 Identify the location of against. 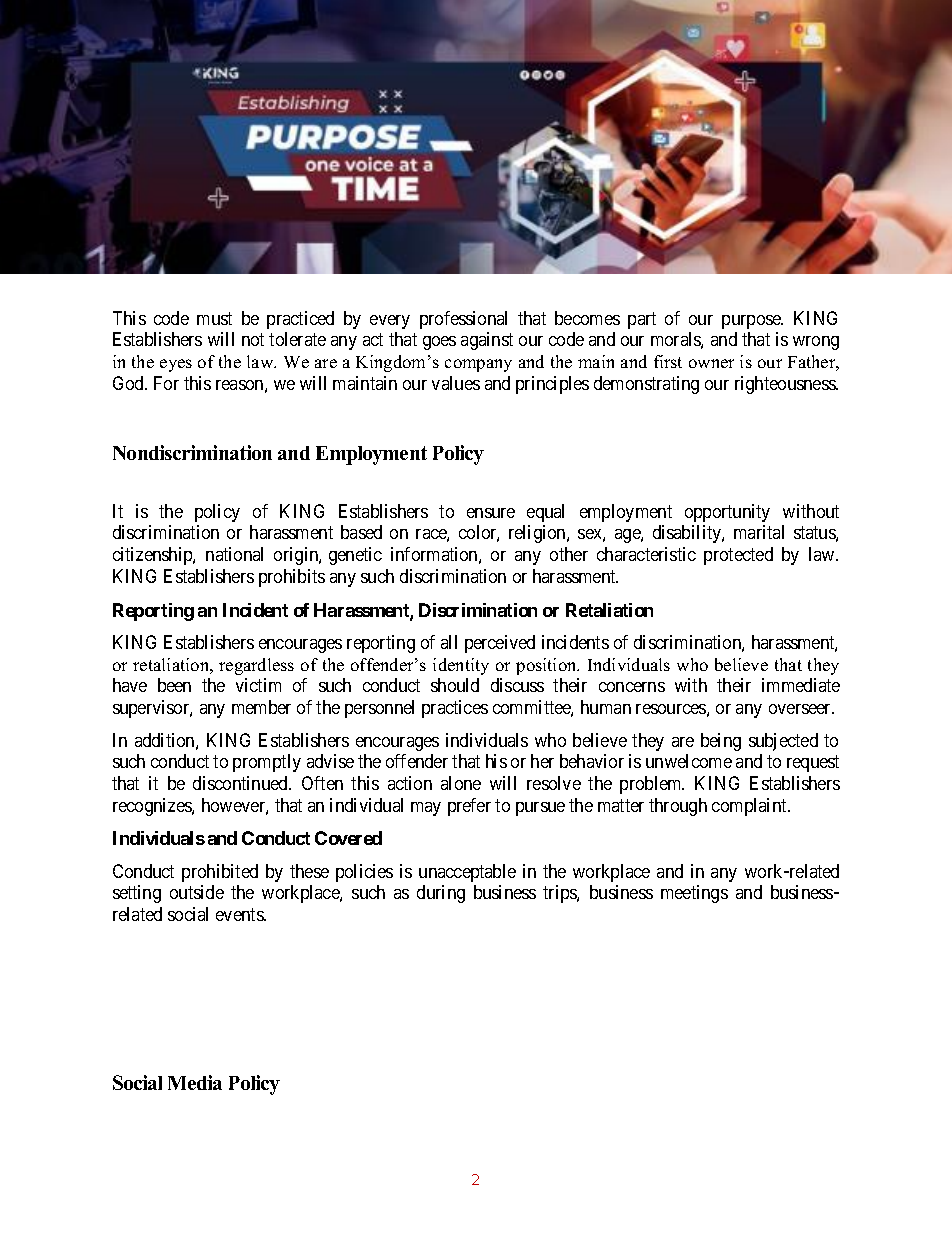
(487, 341).
